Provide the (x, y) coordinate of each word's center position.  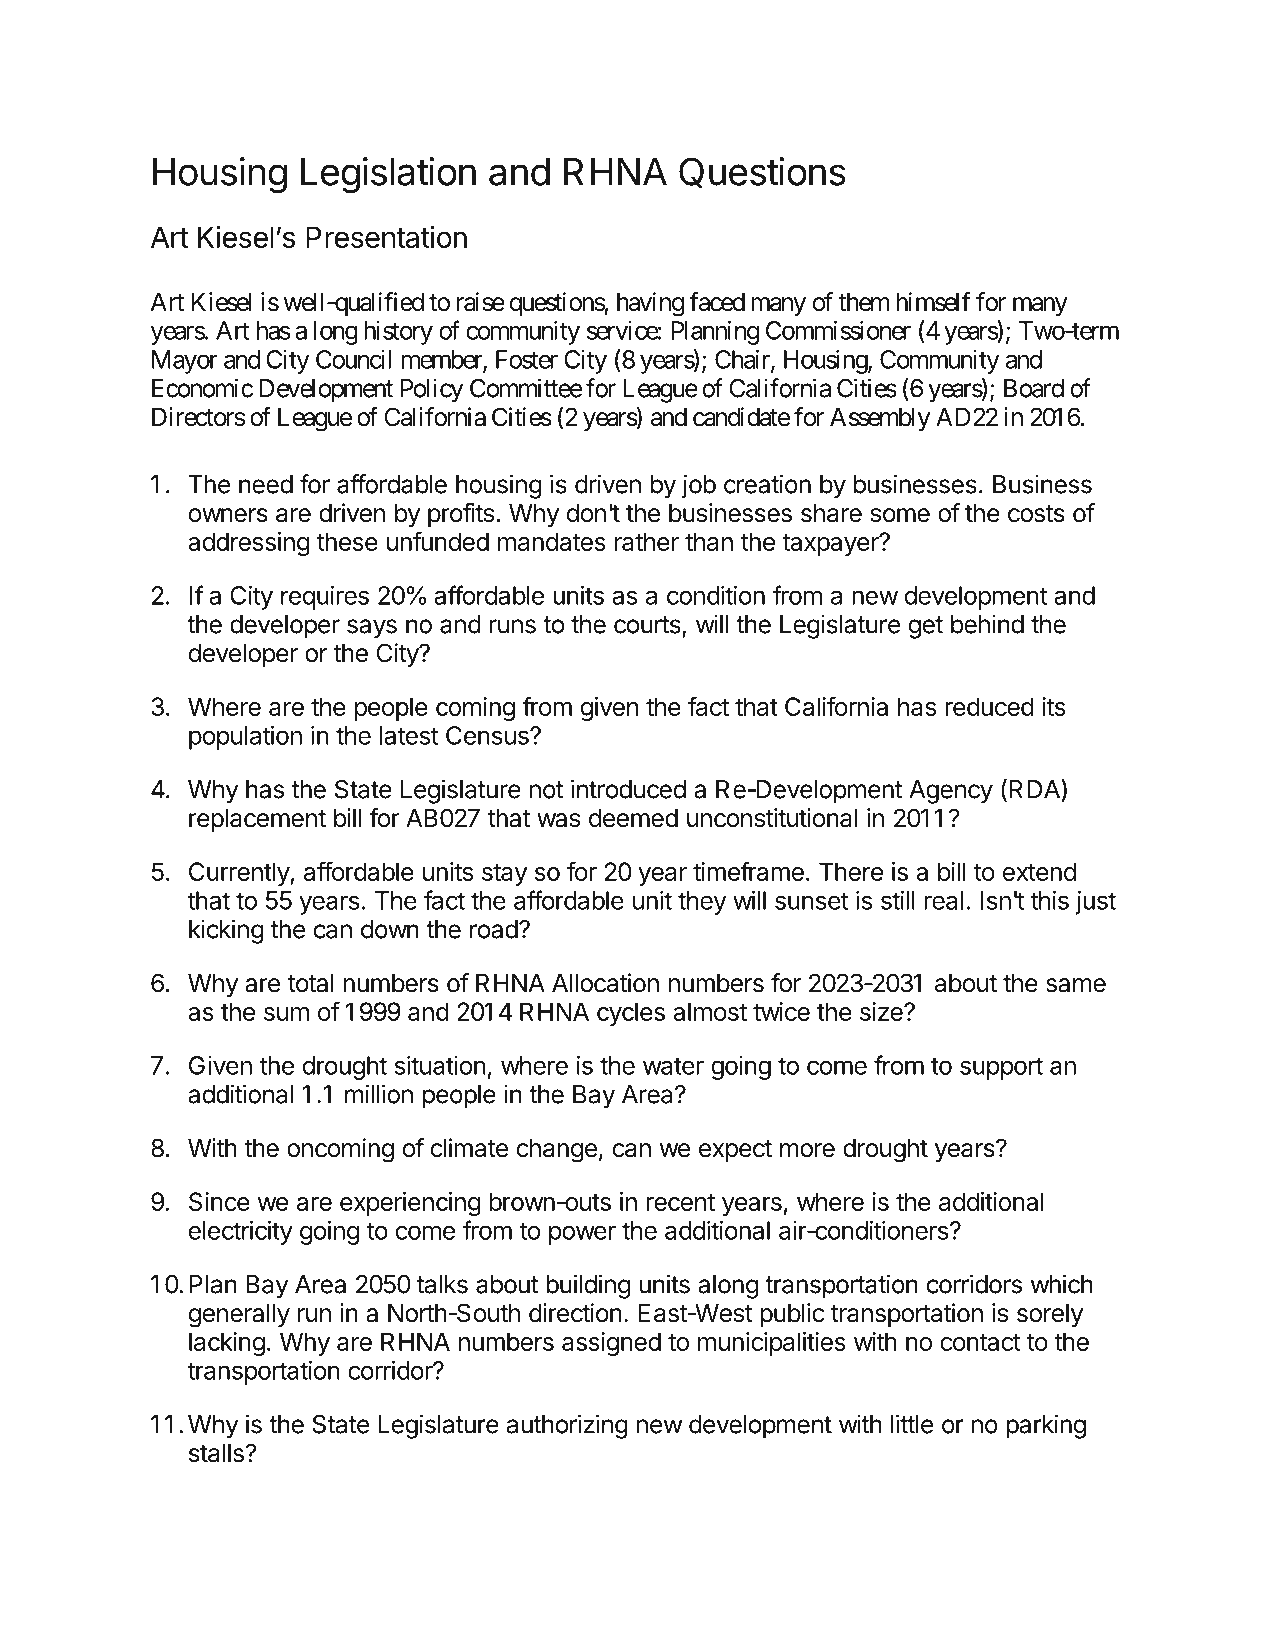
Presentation (386, 237)
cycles (631, 1014)
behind (987, 624)
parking (1046, 1426)
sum (286, 1014)
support (1001, 1068)
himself (933, 302)
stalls (217, 1453)
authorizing (567, 1426)
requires (325, 598)
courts (647, 625)
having (650, 304)
